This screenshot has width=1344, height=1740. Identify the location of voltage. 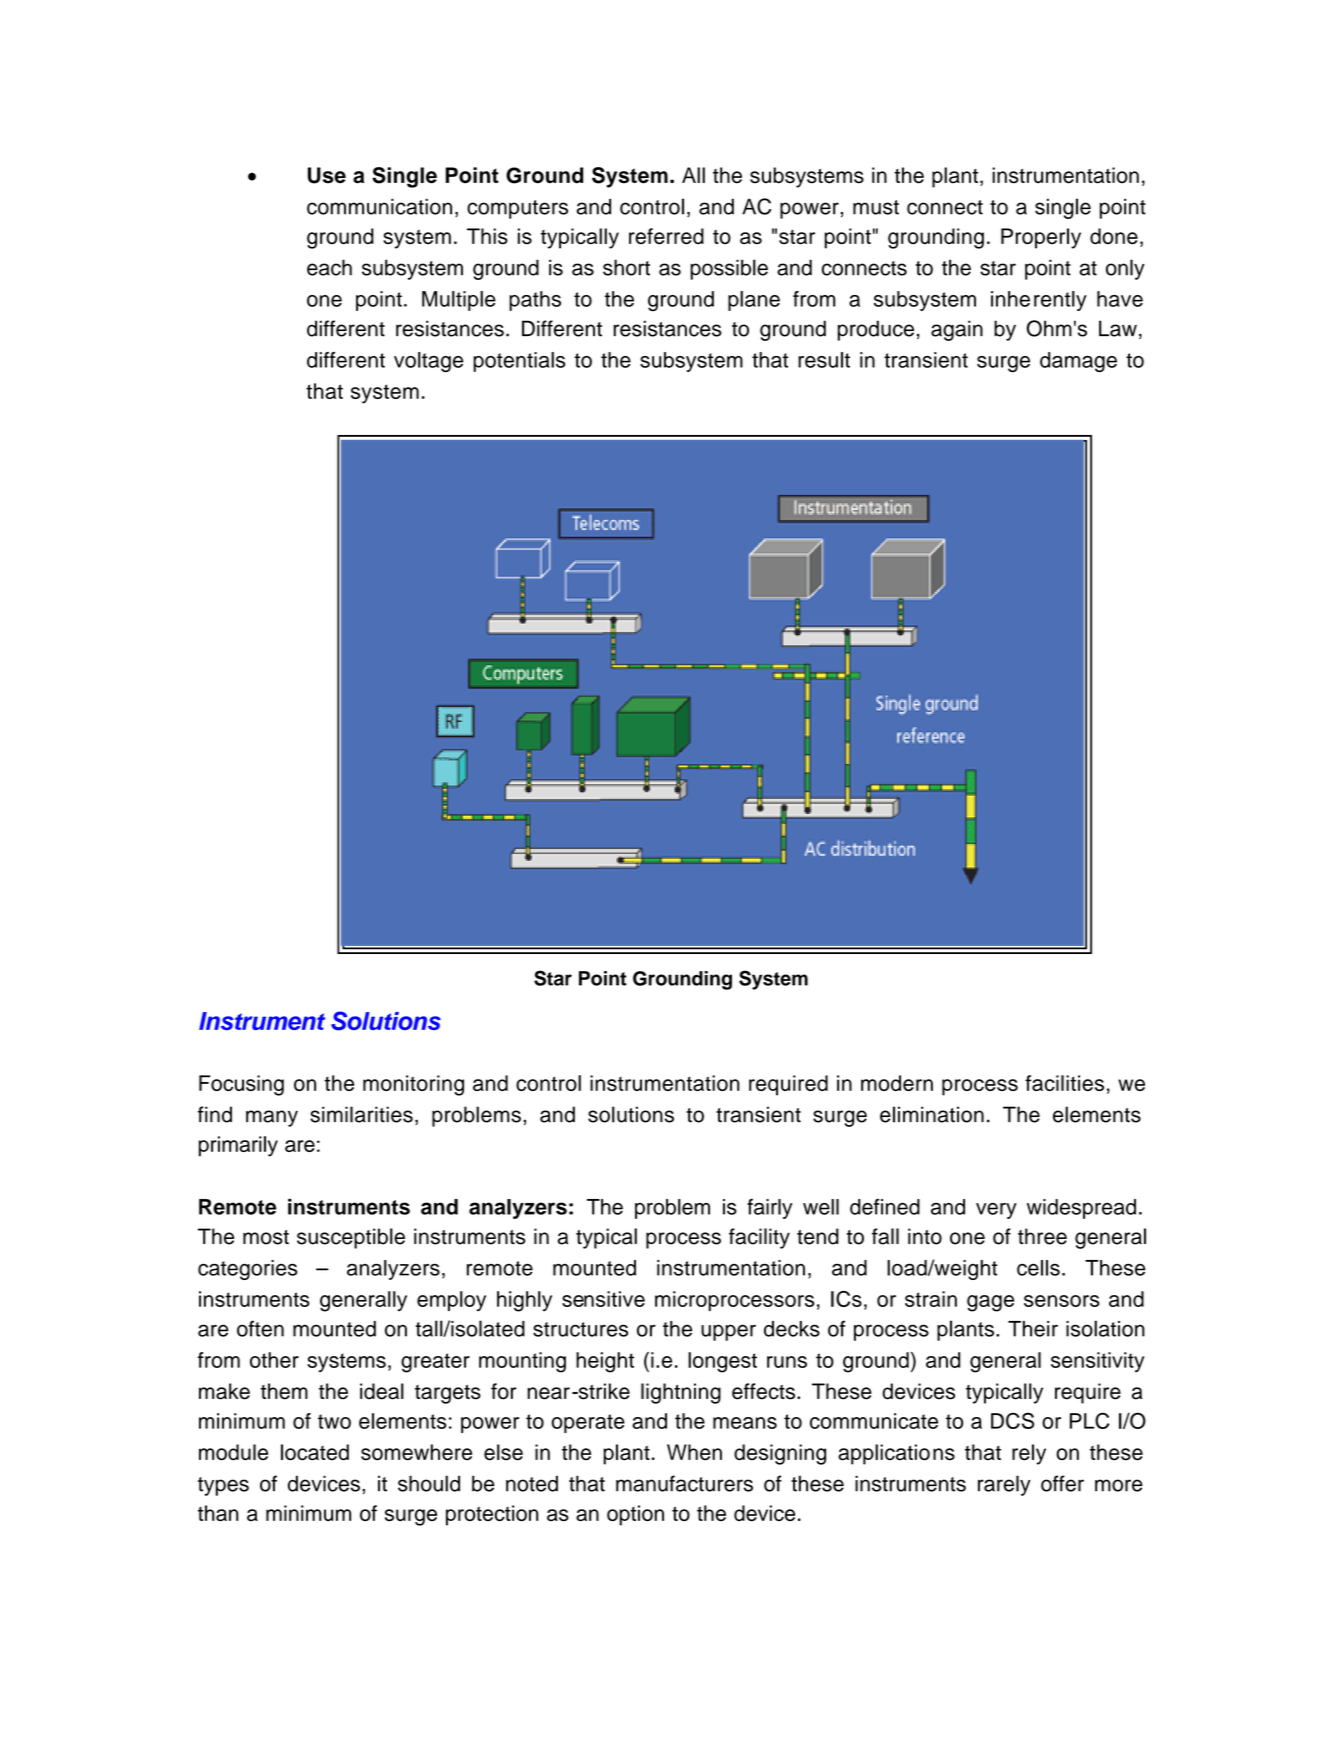
(428, 362).
